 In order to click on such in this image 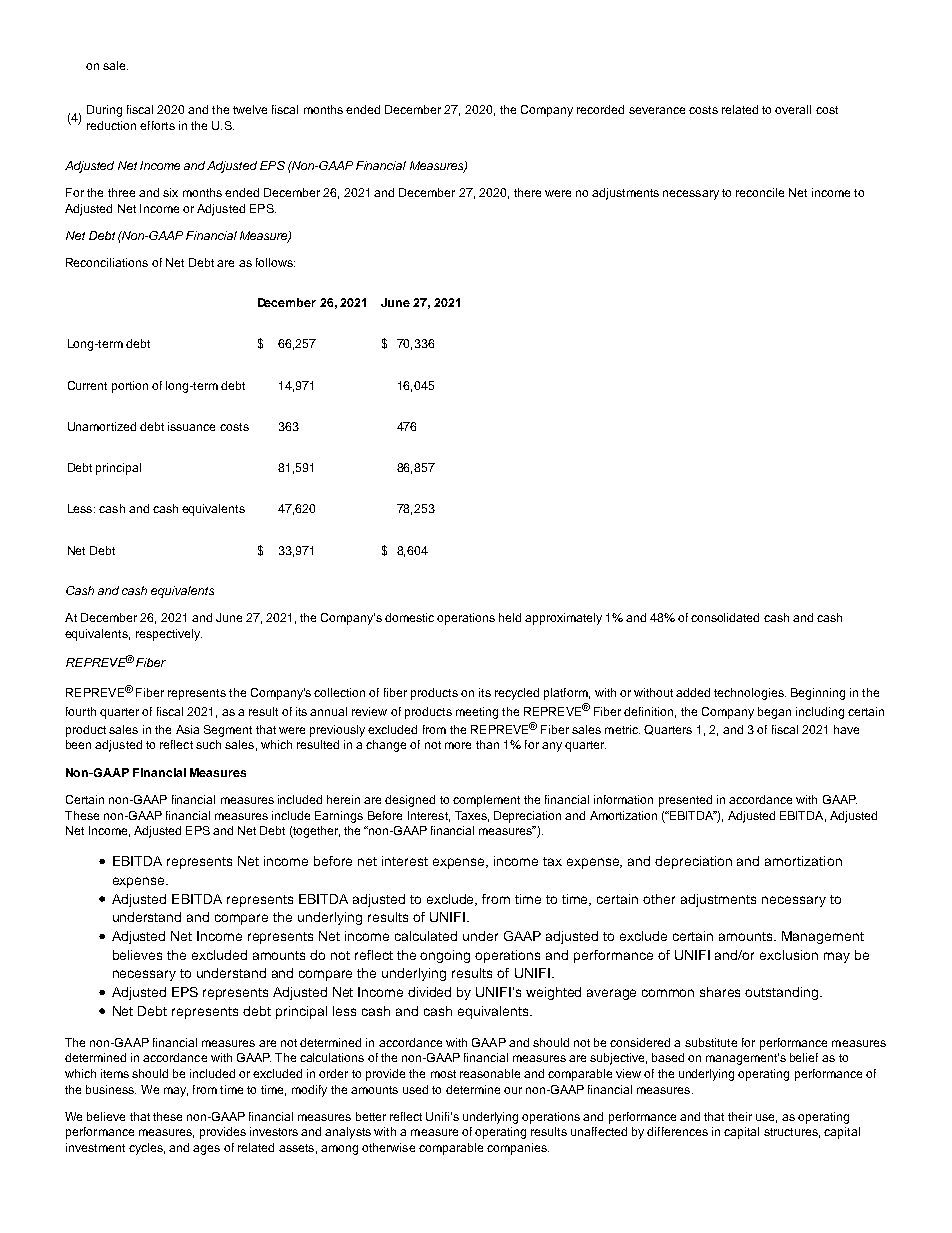, I will do `click(208, 744)`.
